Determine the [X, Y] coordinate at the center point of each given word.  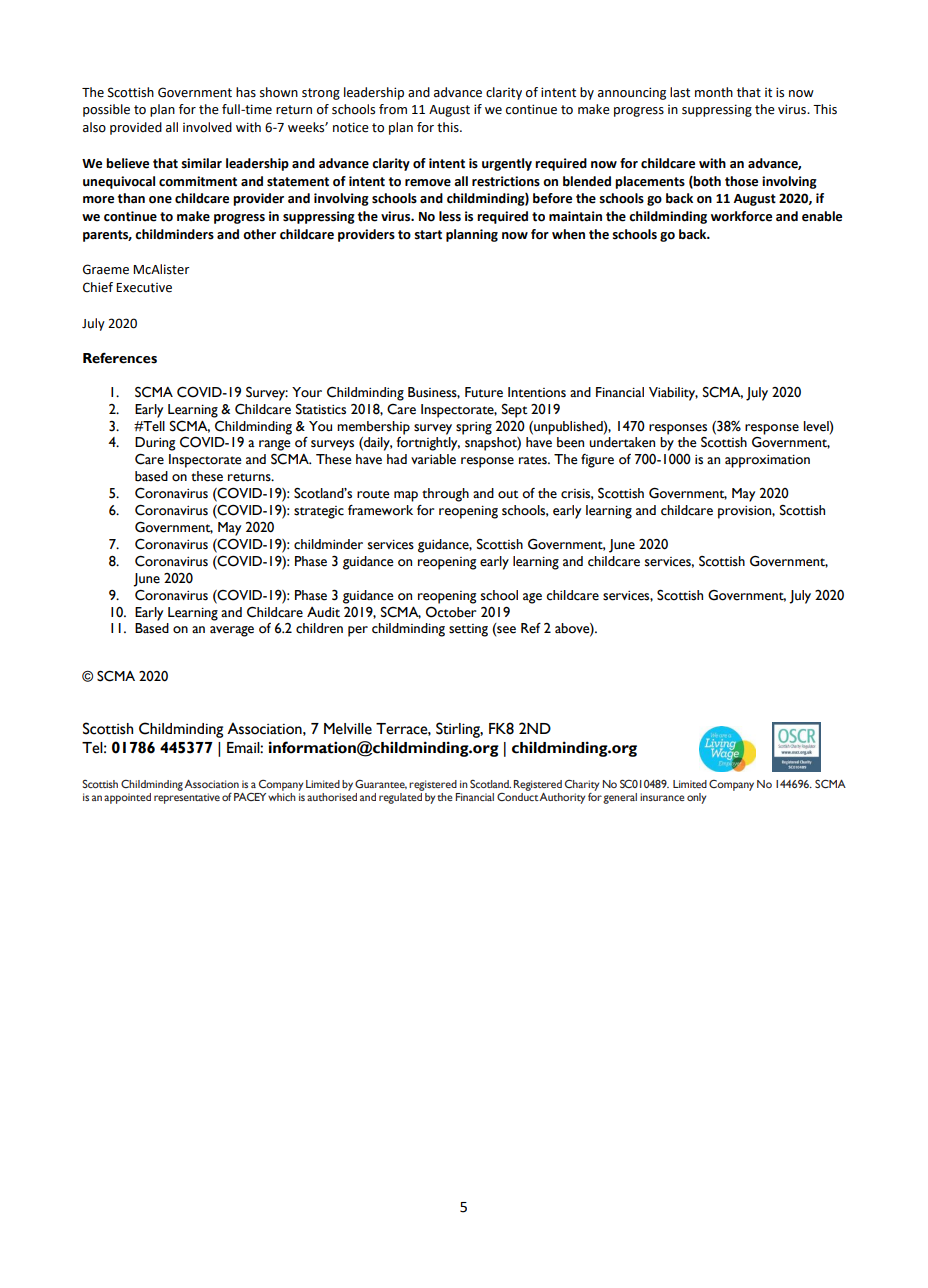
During [155, 444]
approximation [767, 461]
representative [187, 798]
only [696, 798]
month [714, 92]
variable [433, 459]
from [393, 109]
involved [207, 127]
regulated [400, 798]
